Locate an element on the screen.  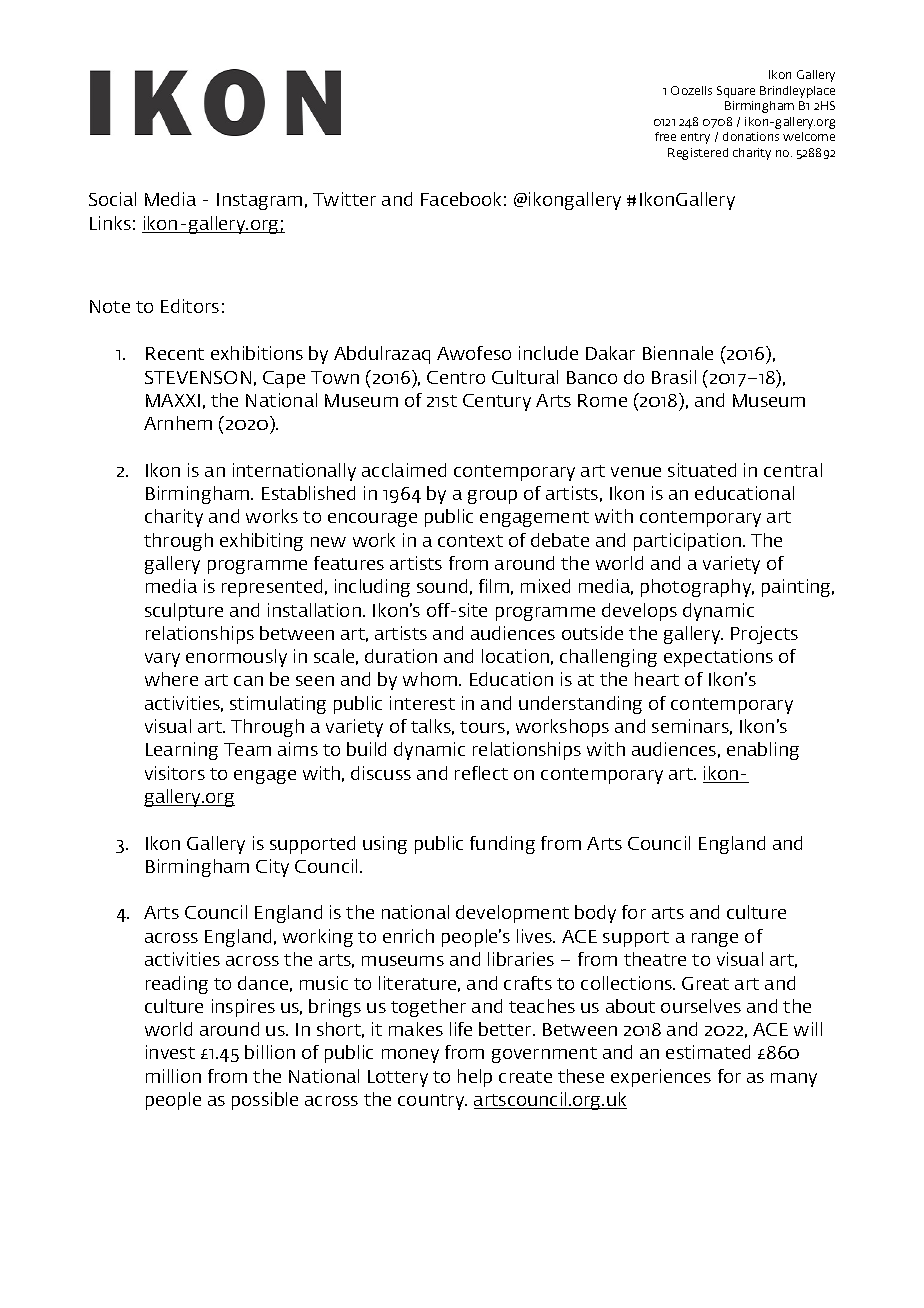
Twitter is located at coordinates (344, 199).
